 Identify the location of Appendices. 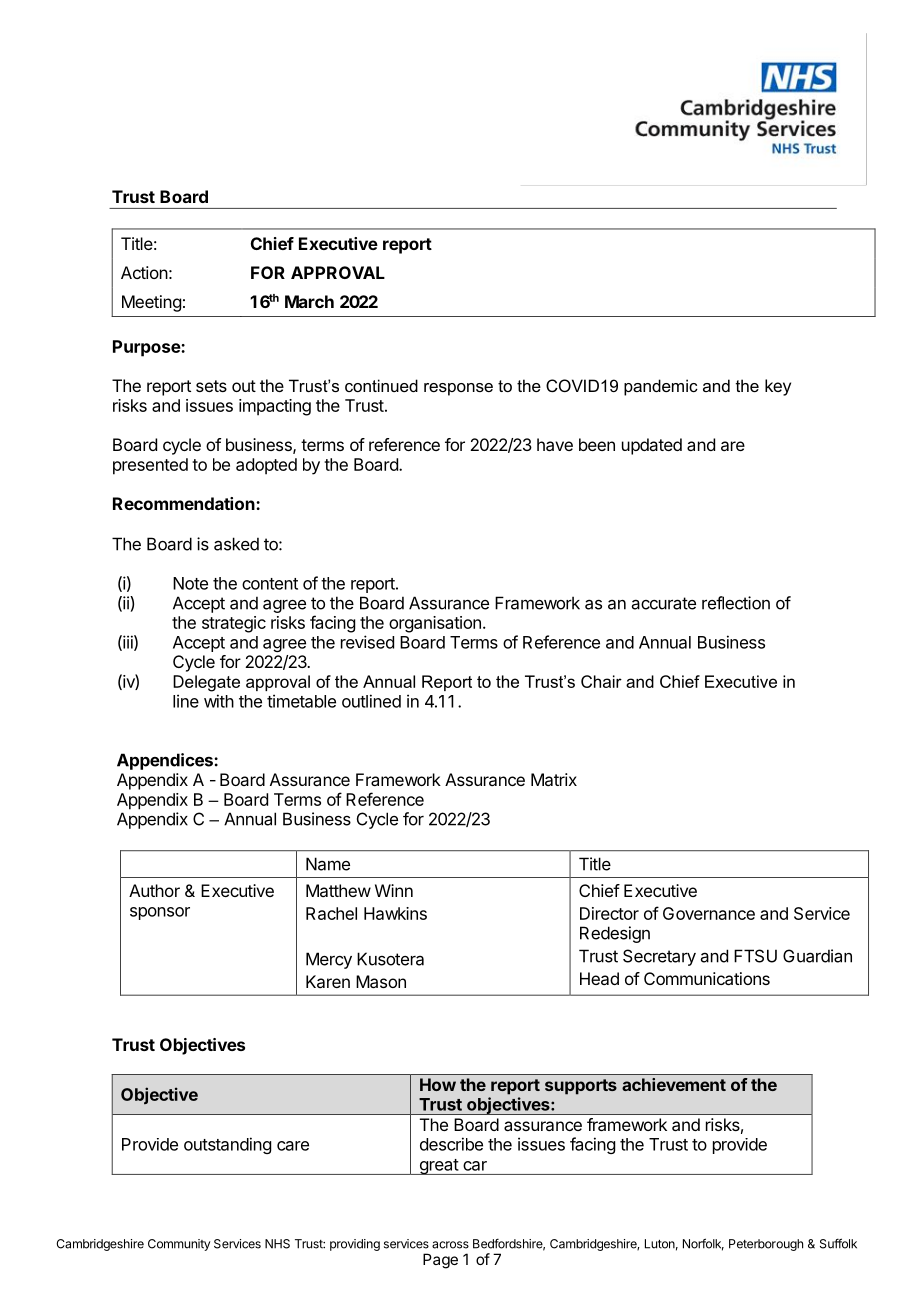
(166, 761).
